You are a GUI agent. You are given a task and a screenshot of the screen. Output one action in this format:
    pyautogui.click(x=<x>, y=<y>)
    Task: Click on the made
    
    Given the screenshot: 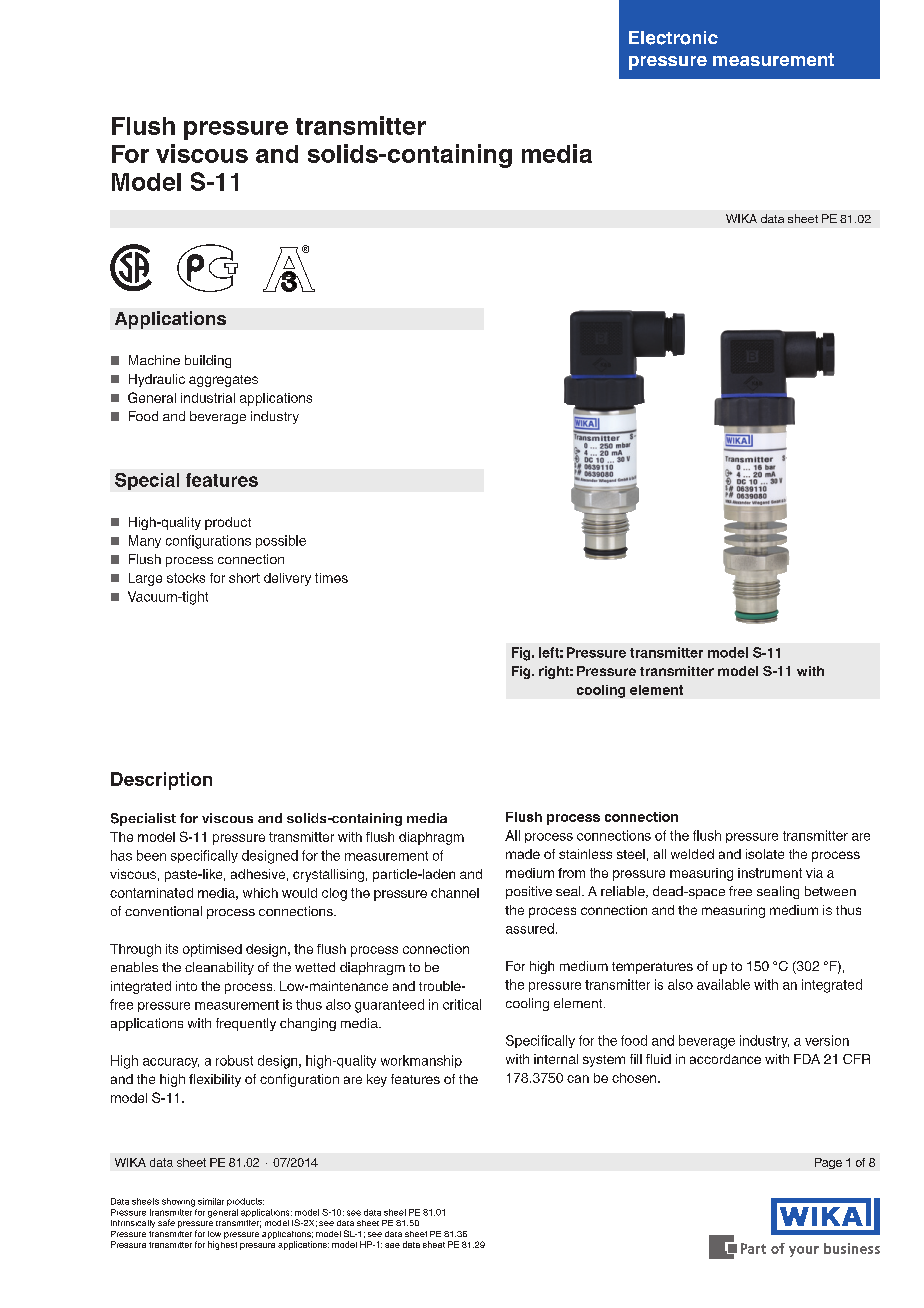 What is the action you would take?
    pyautogui.click(x=523, y=854)
